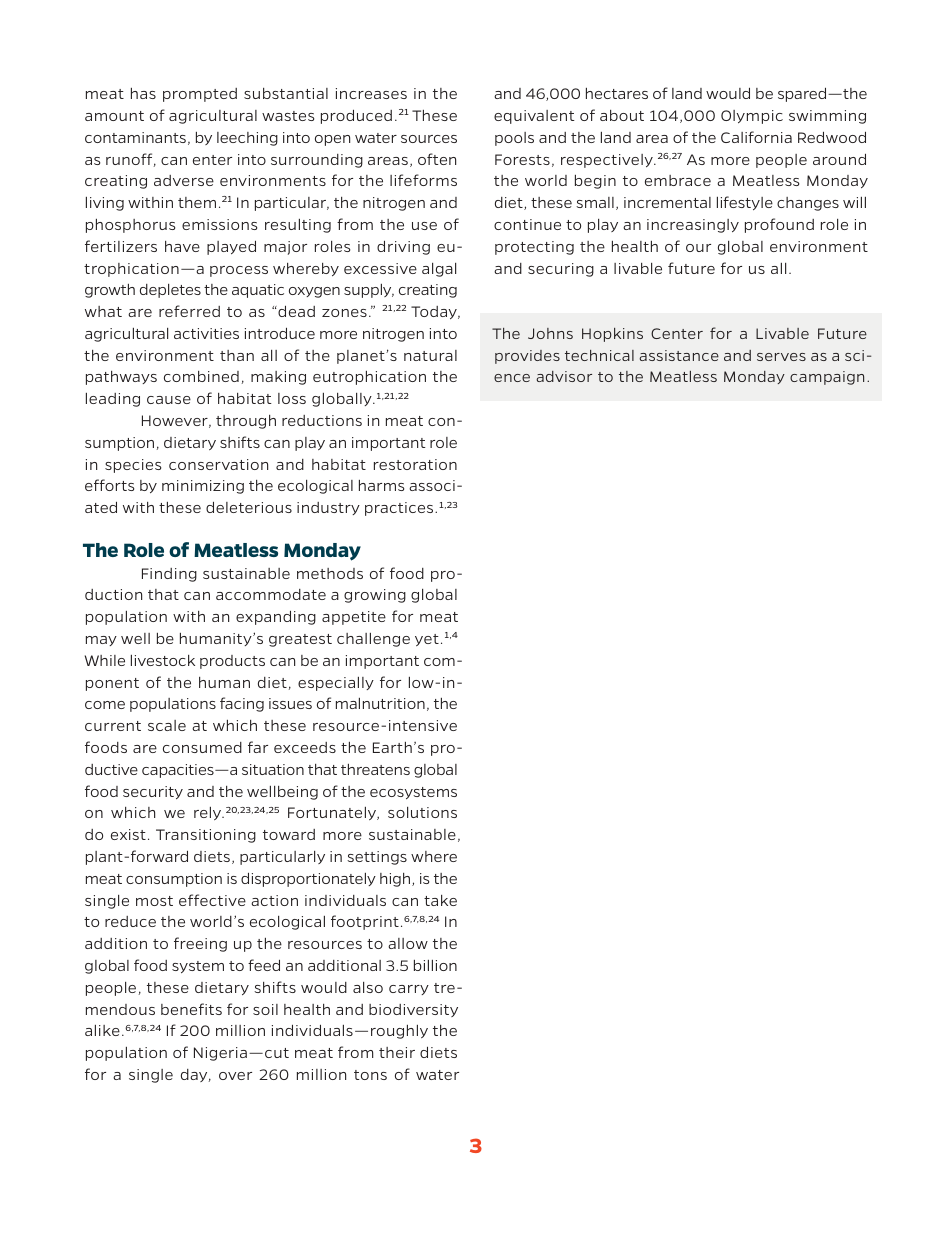 This screenshot has width=952, height=1233. Describe the element at coordinates (203, 487) in the screenshot. I see `minimizing` at that location.
